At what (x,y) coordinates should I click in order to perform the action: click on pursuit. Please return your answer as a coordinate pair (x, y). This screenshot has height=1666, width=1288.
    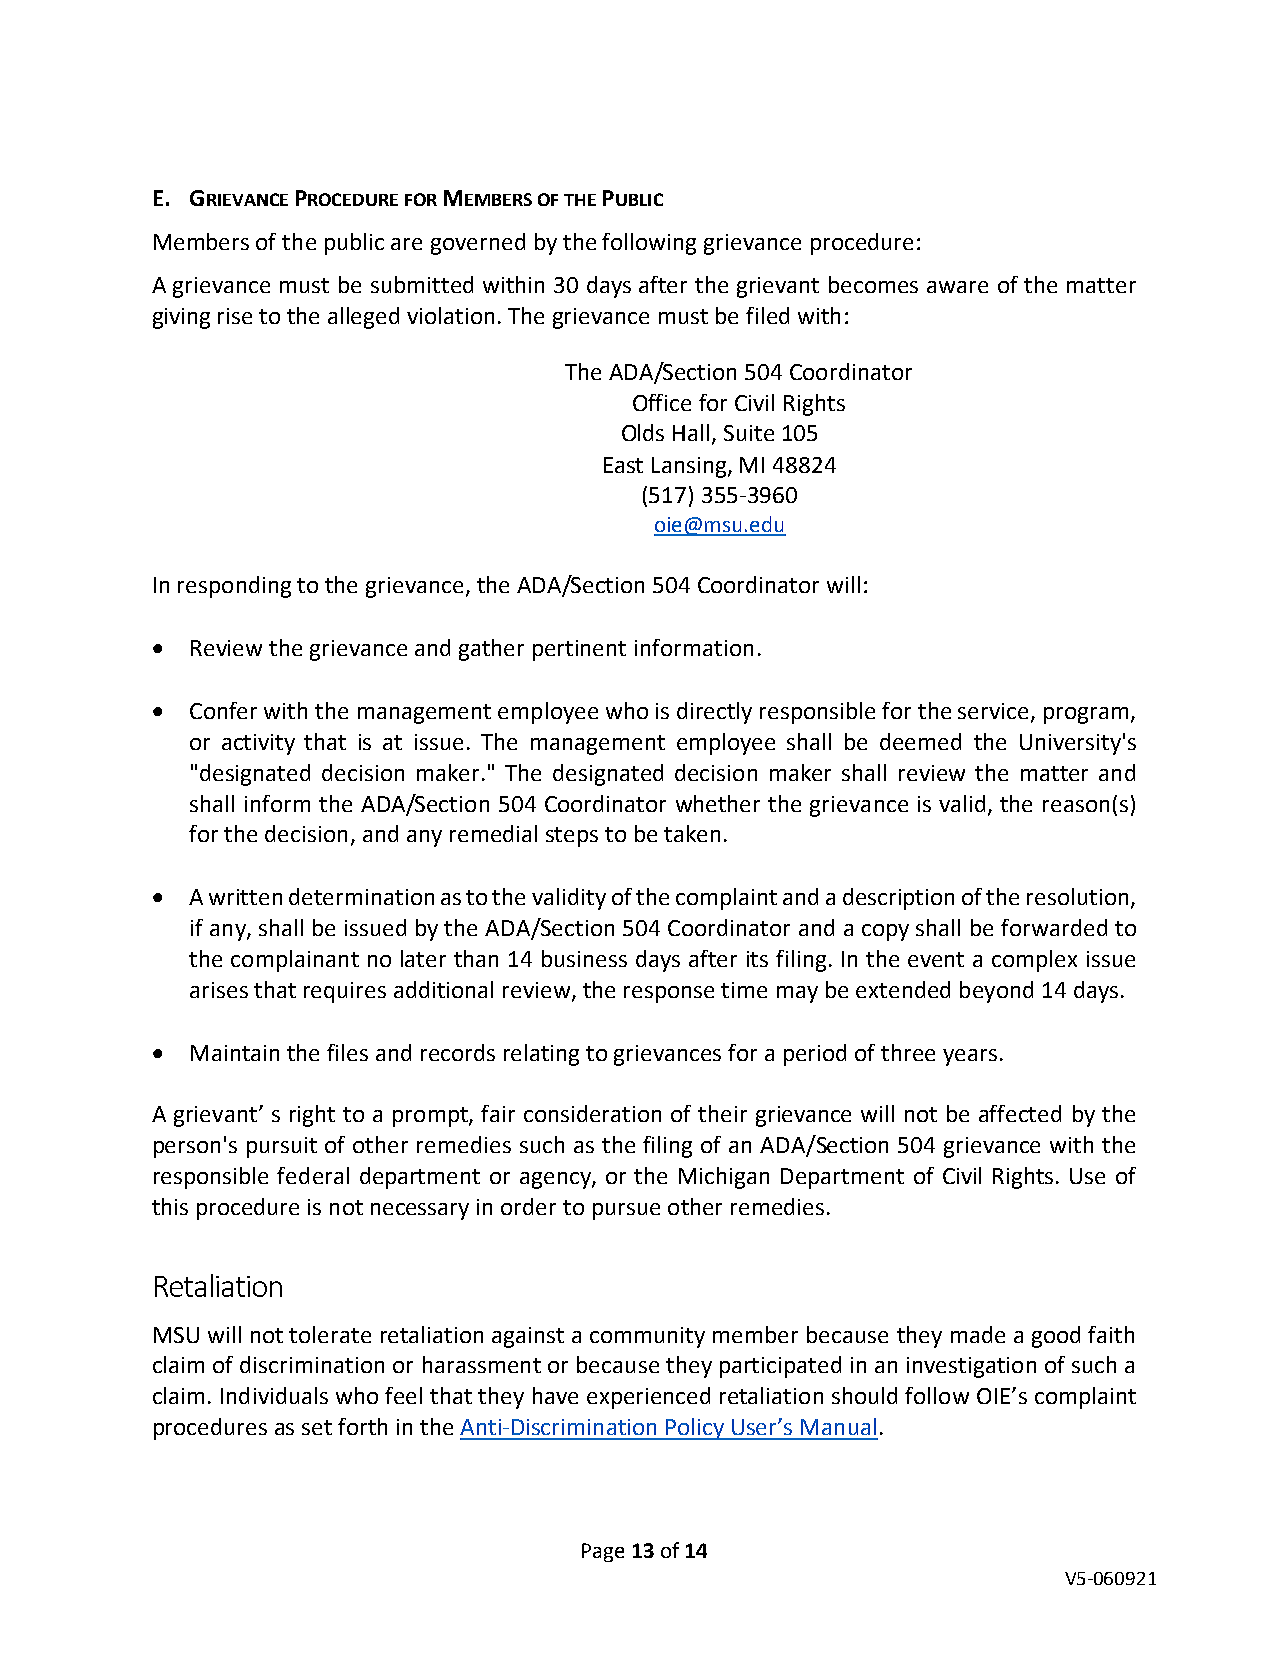
    Looking at the image, I should click on (282, 1147).
